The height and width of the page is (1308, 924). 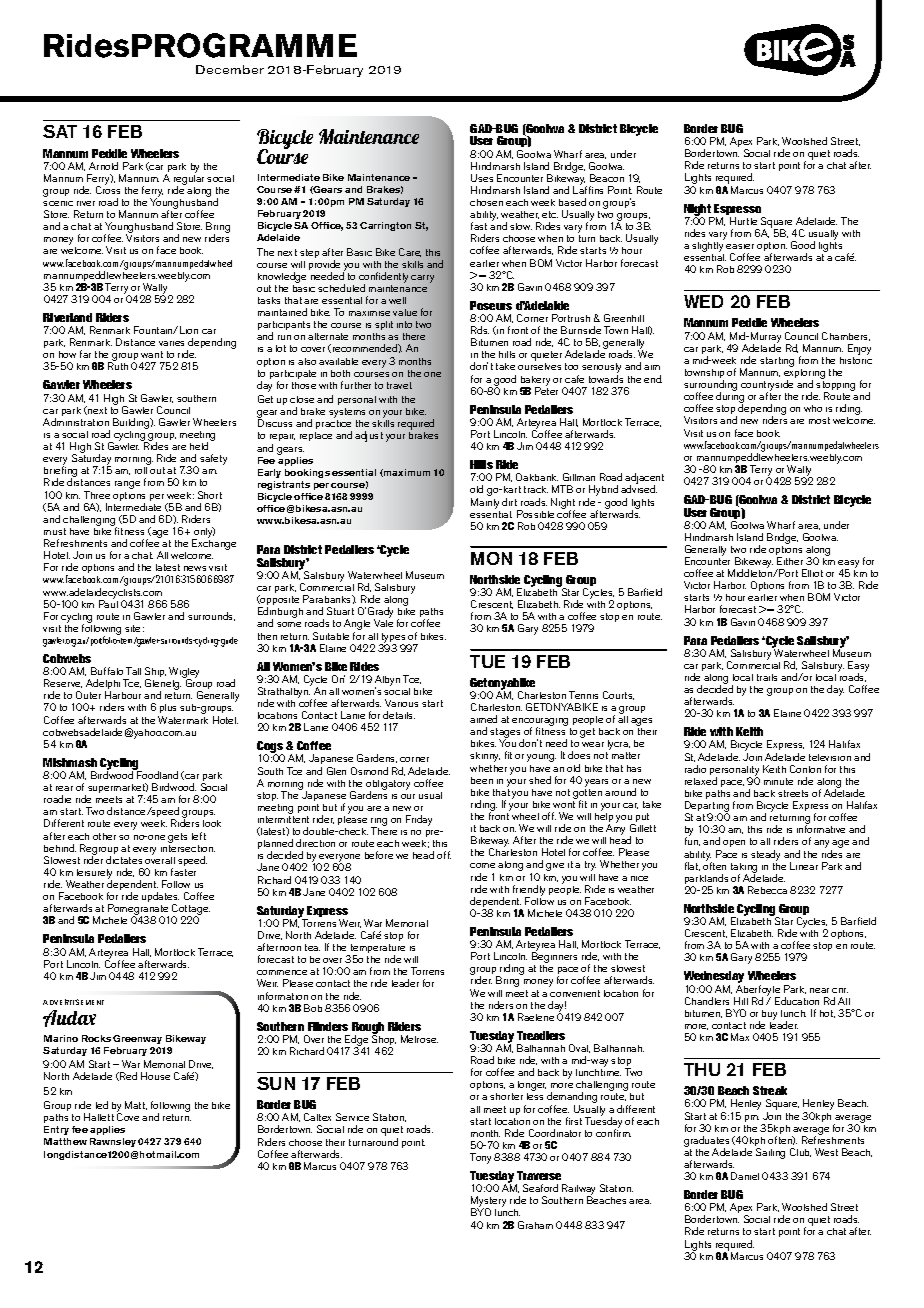 I want to click on most, so click(x=819, y=420).
